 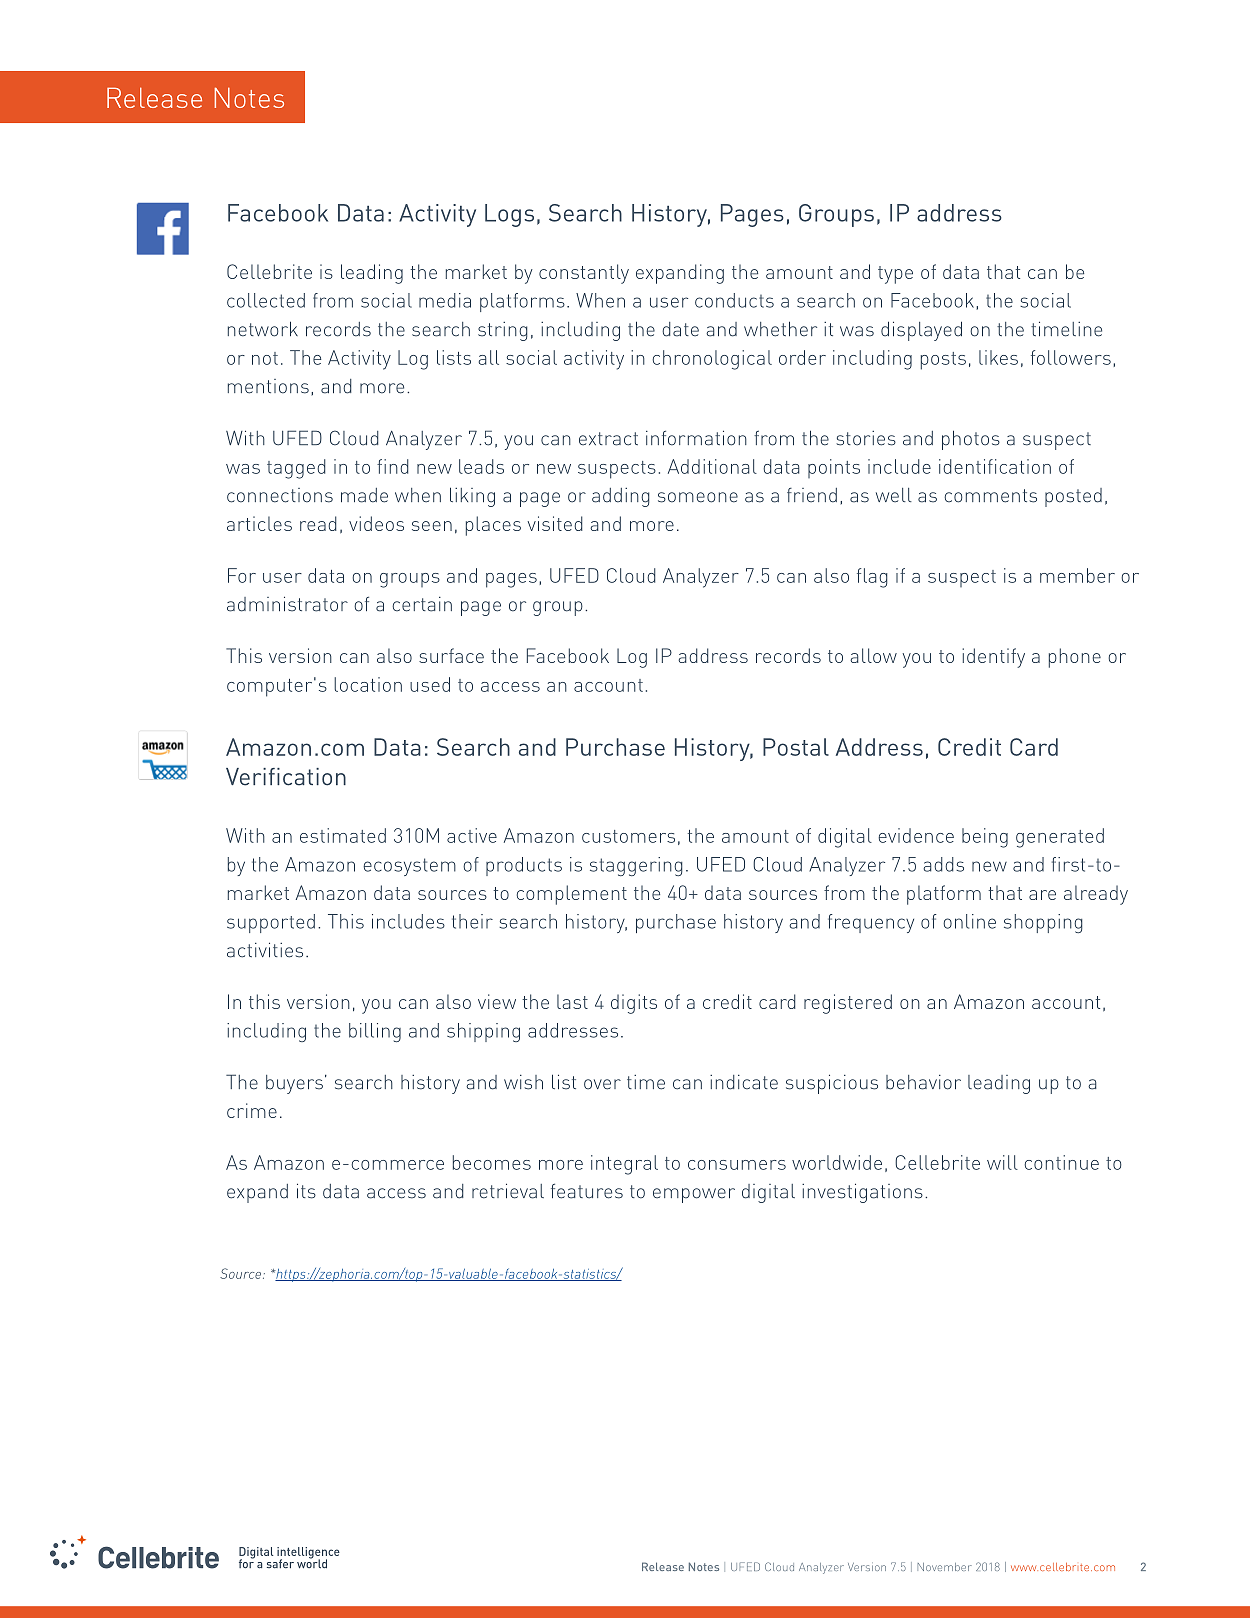 What do you see at coordinates (364, 495) in the screenshot?
I see `made` at bounding box center [364, 495].
